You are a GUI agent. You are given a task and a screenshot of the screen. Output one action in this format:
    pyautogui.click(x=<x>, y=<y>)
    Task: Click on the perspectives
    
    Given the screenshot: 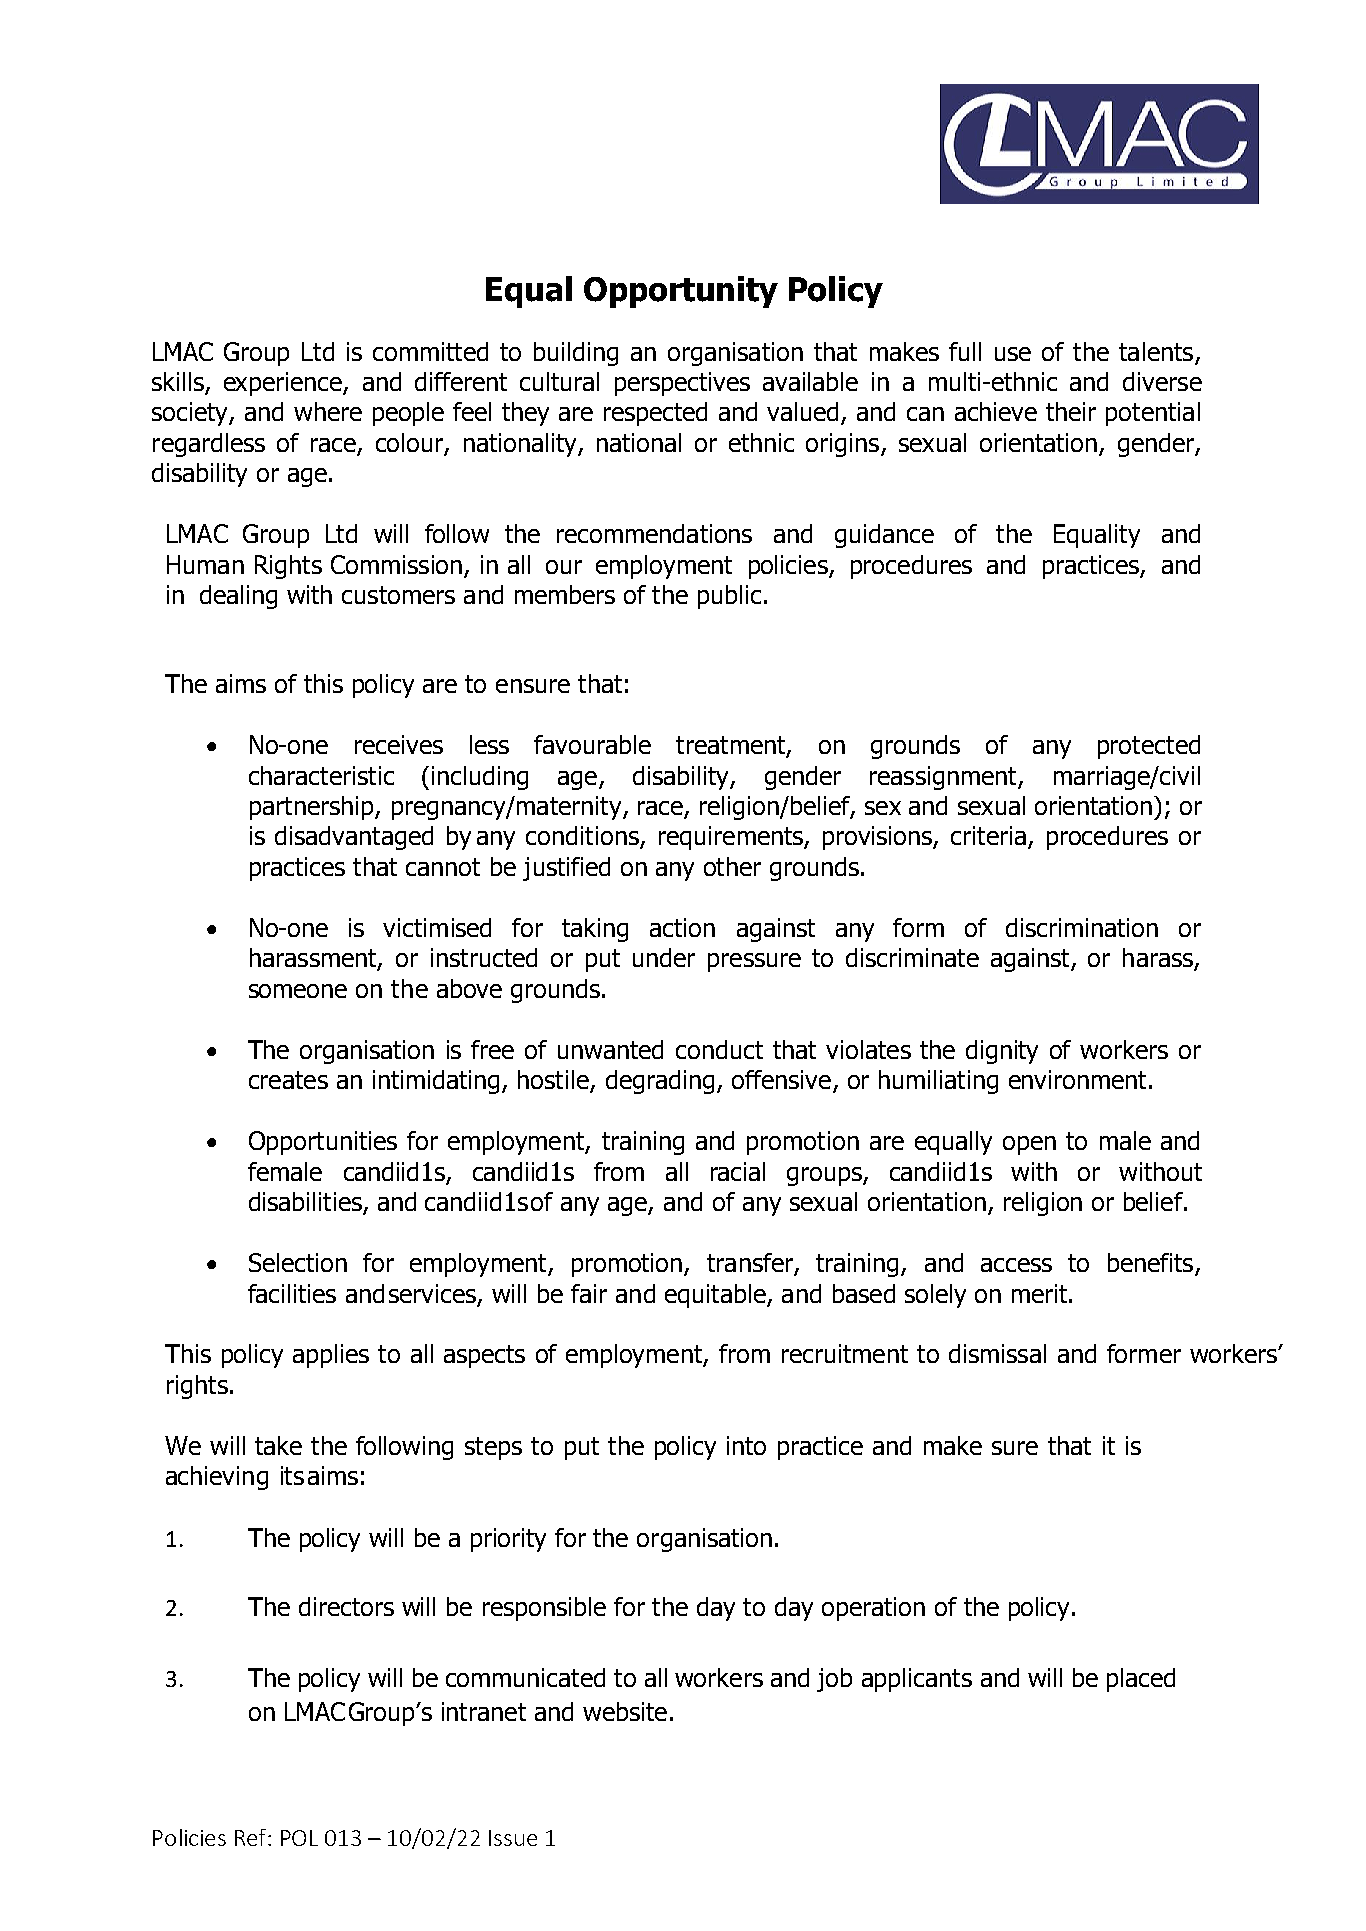 What is the action you would take?
    pyautogui.click(x=682, y=384)
